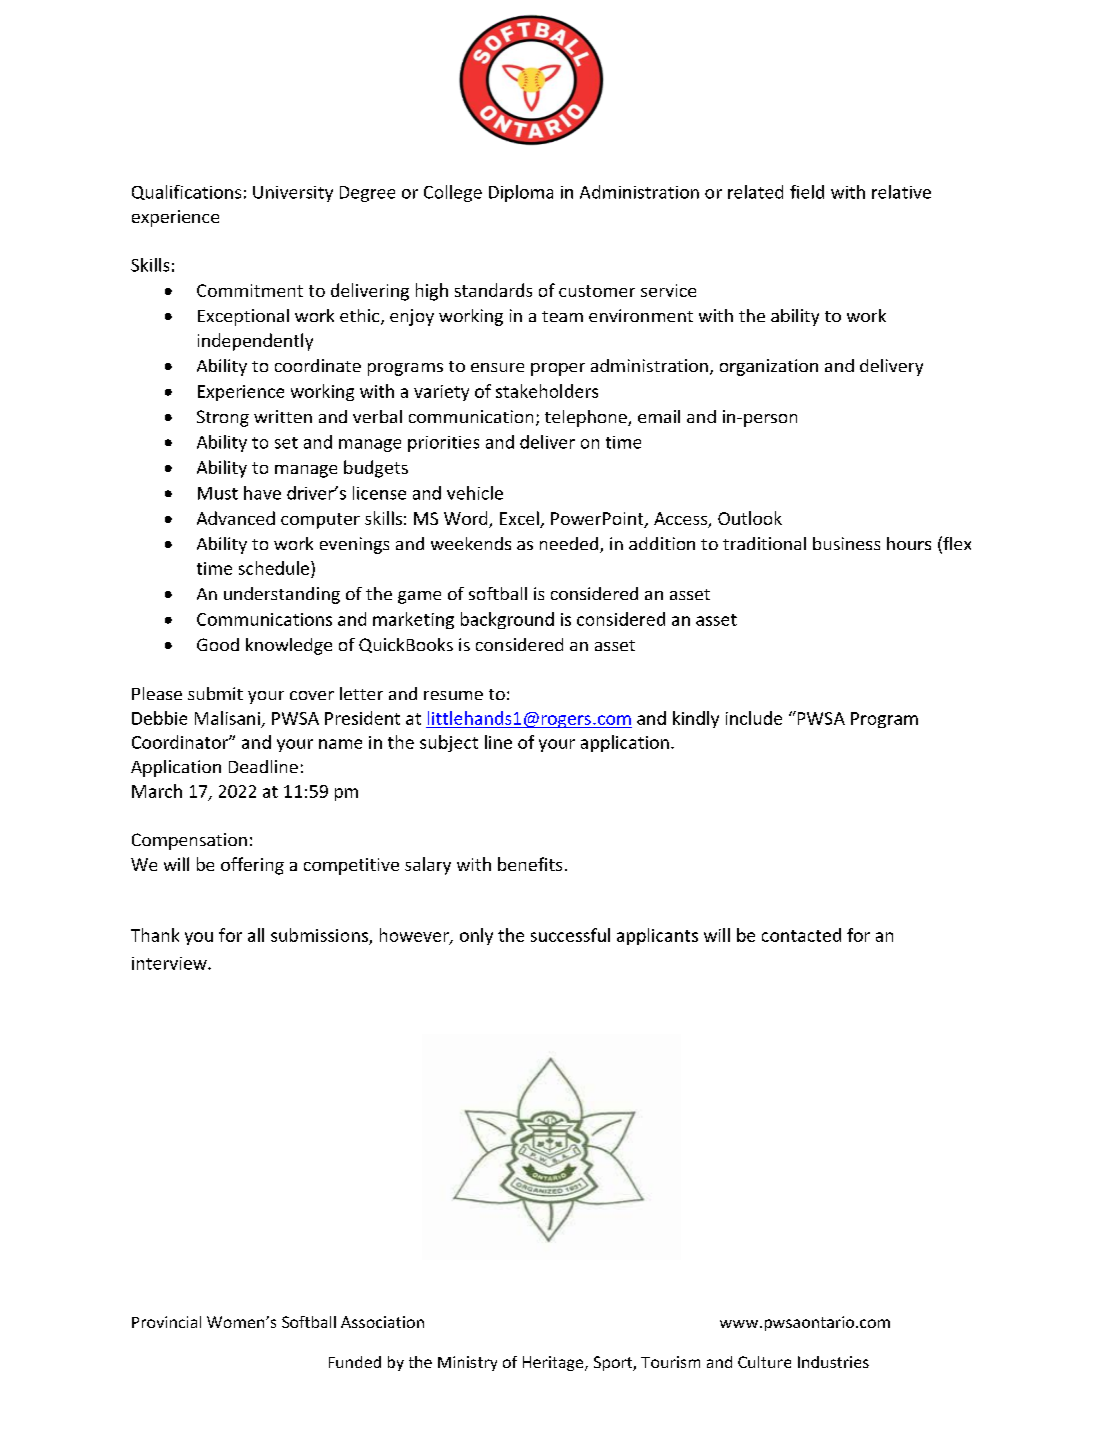 This screenshot has height=1438, width=1111. I want to click on Diploma, so click(521, 193).
